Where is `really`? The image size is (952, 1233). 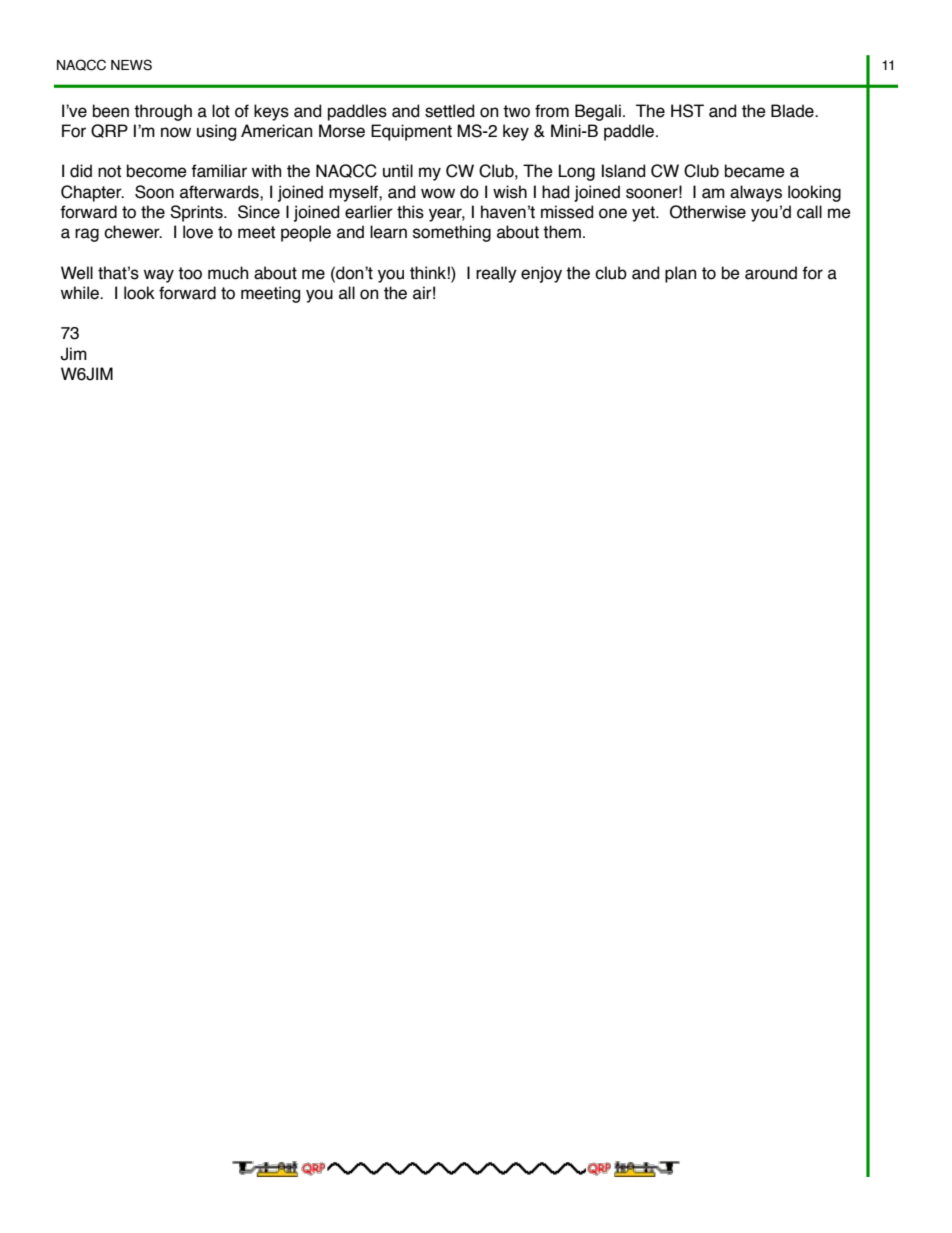
really is located at coordinates (496, 274).
